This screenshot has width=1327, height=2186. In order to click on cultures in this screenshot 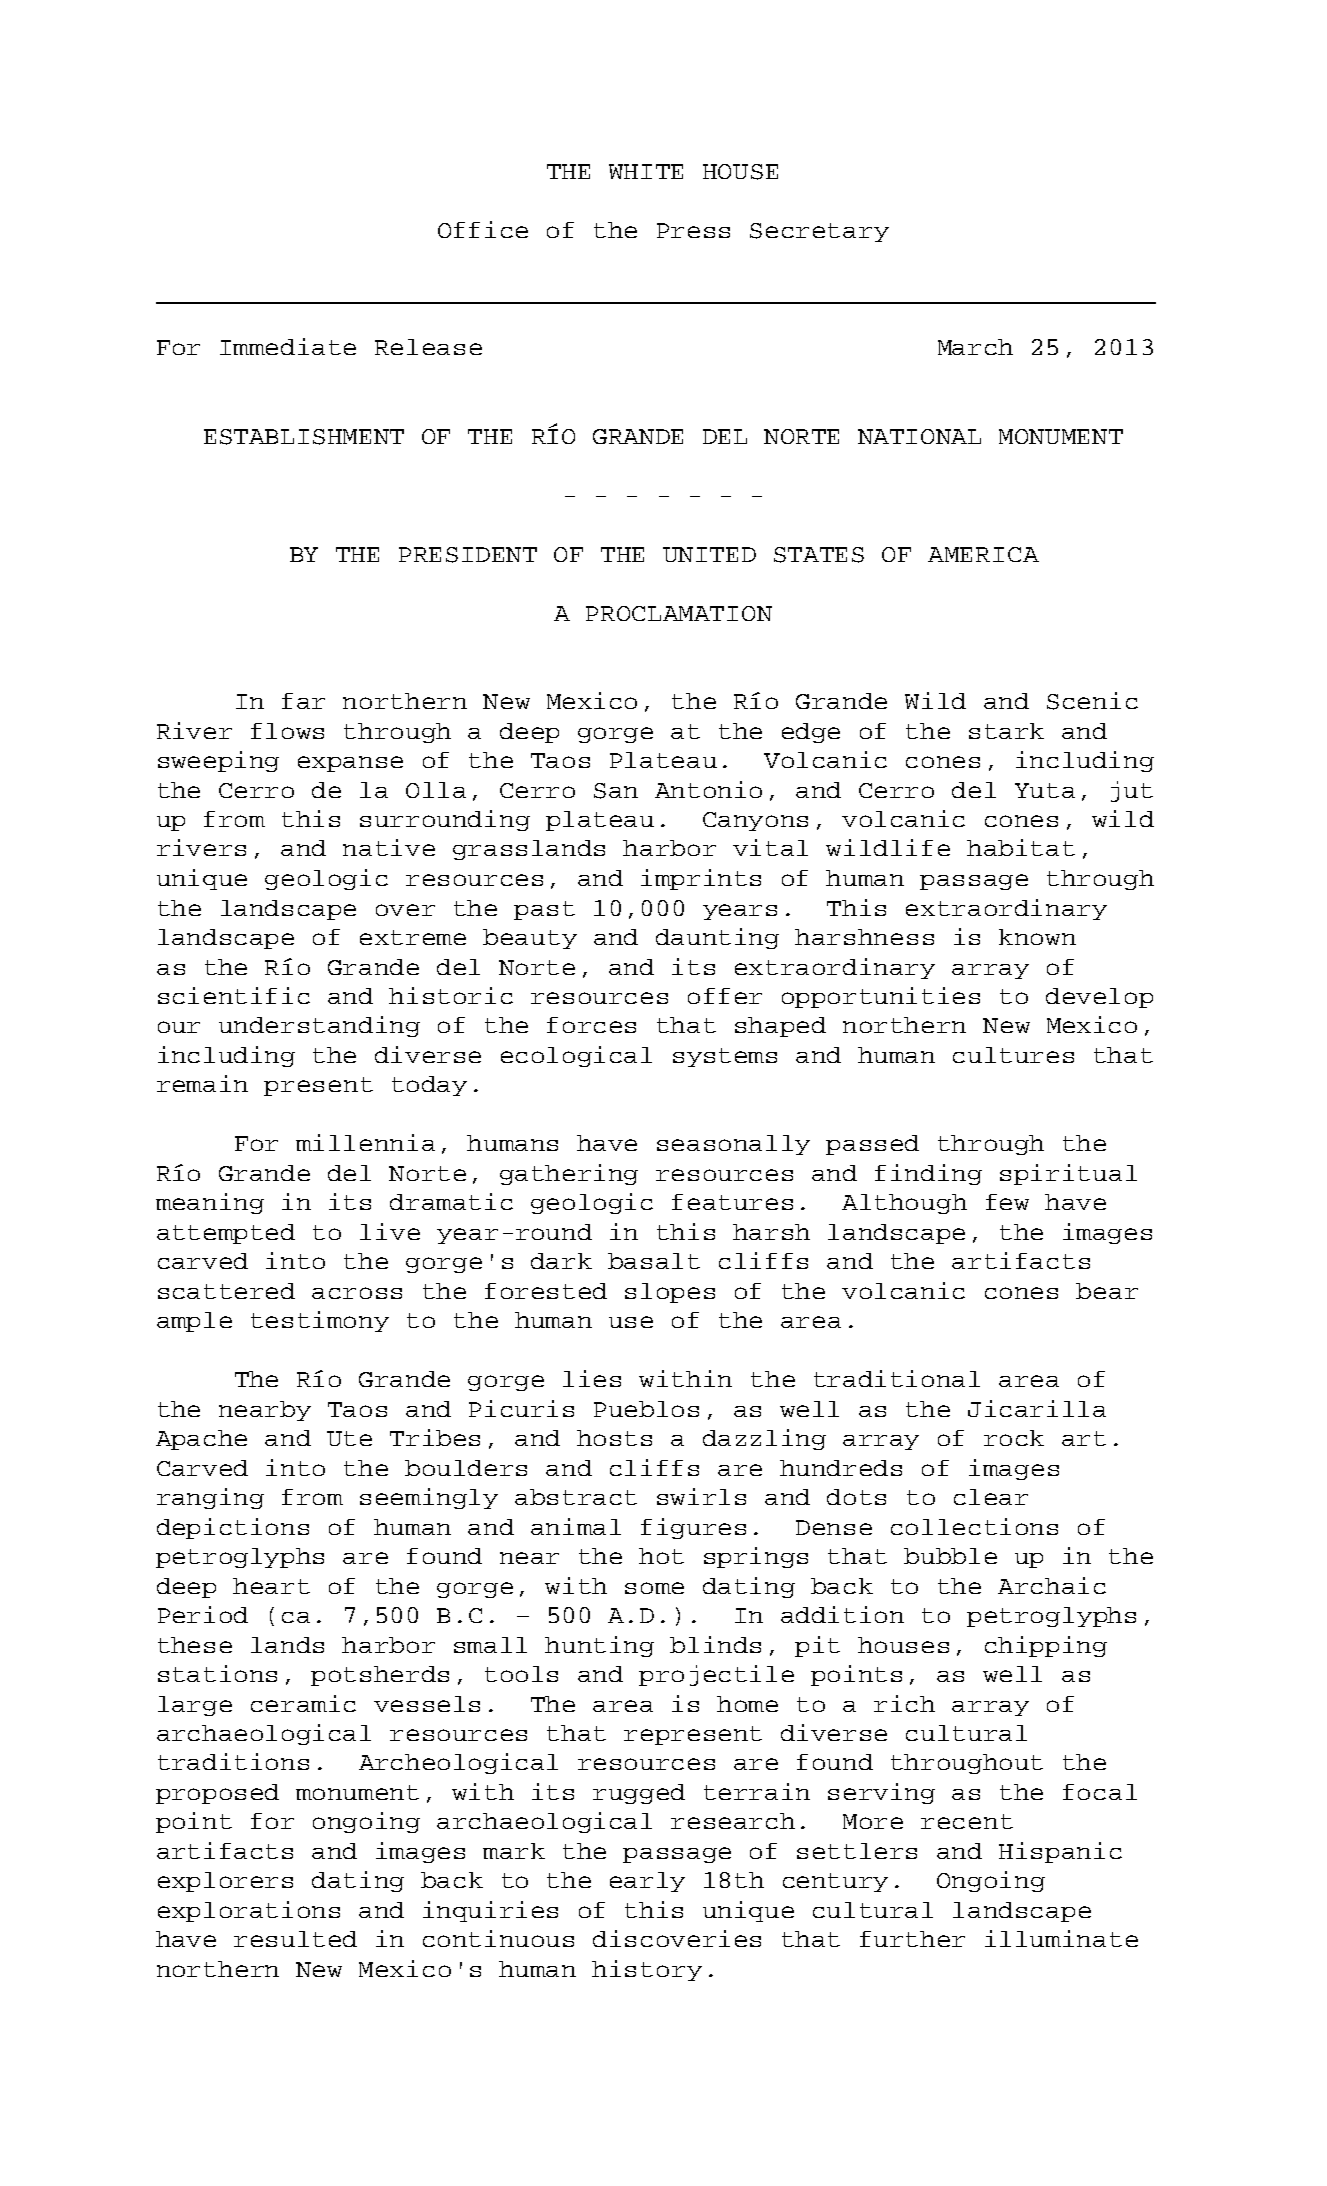, I will do `click(1013, 1055)`.
